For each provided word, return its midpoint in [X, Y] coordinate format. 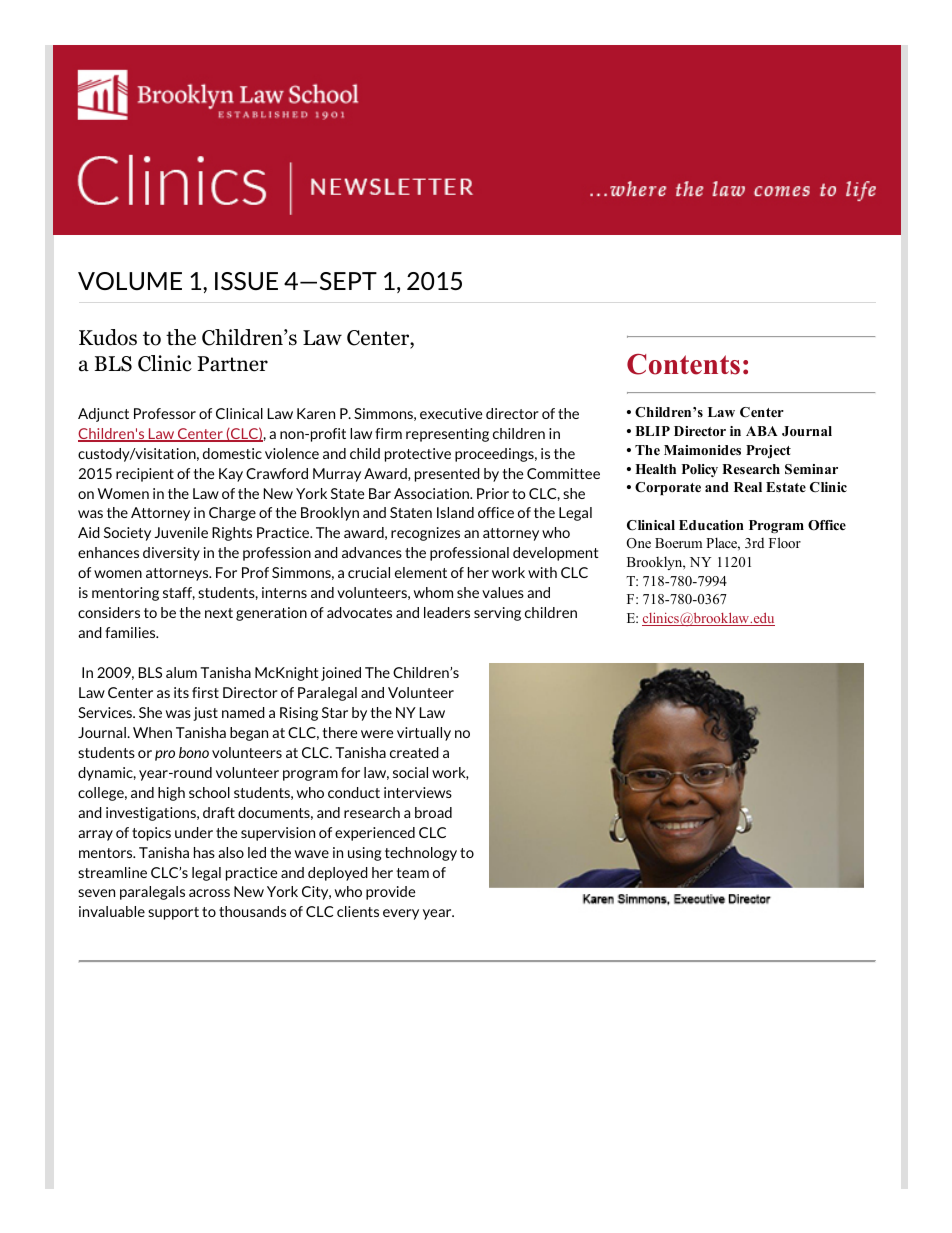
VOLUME [130, 281]
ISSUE [246, 281]
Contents [683, 364]
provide [390, 893]
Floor [785, 542]
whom [433, 592]
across [209, 893]
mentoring [125, 594]
